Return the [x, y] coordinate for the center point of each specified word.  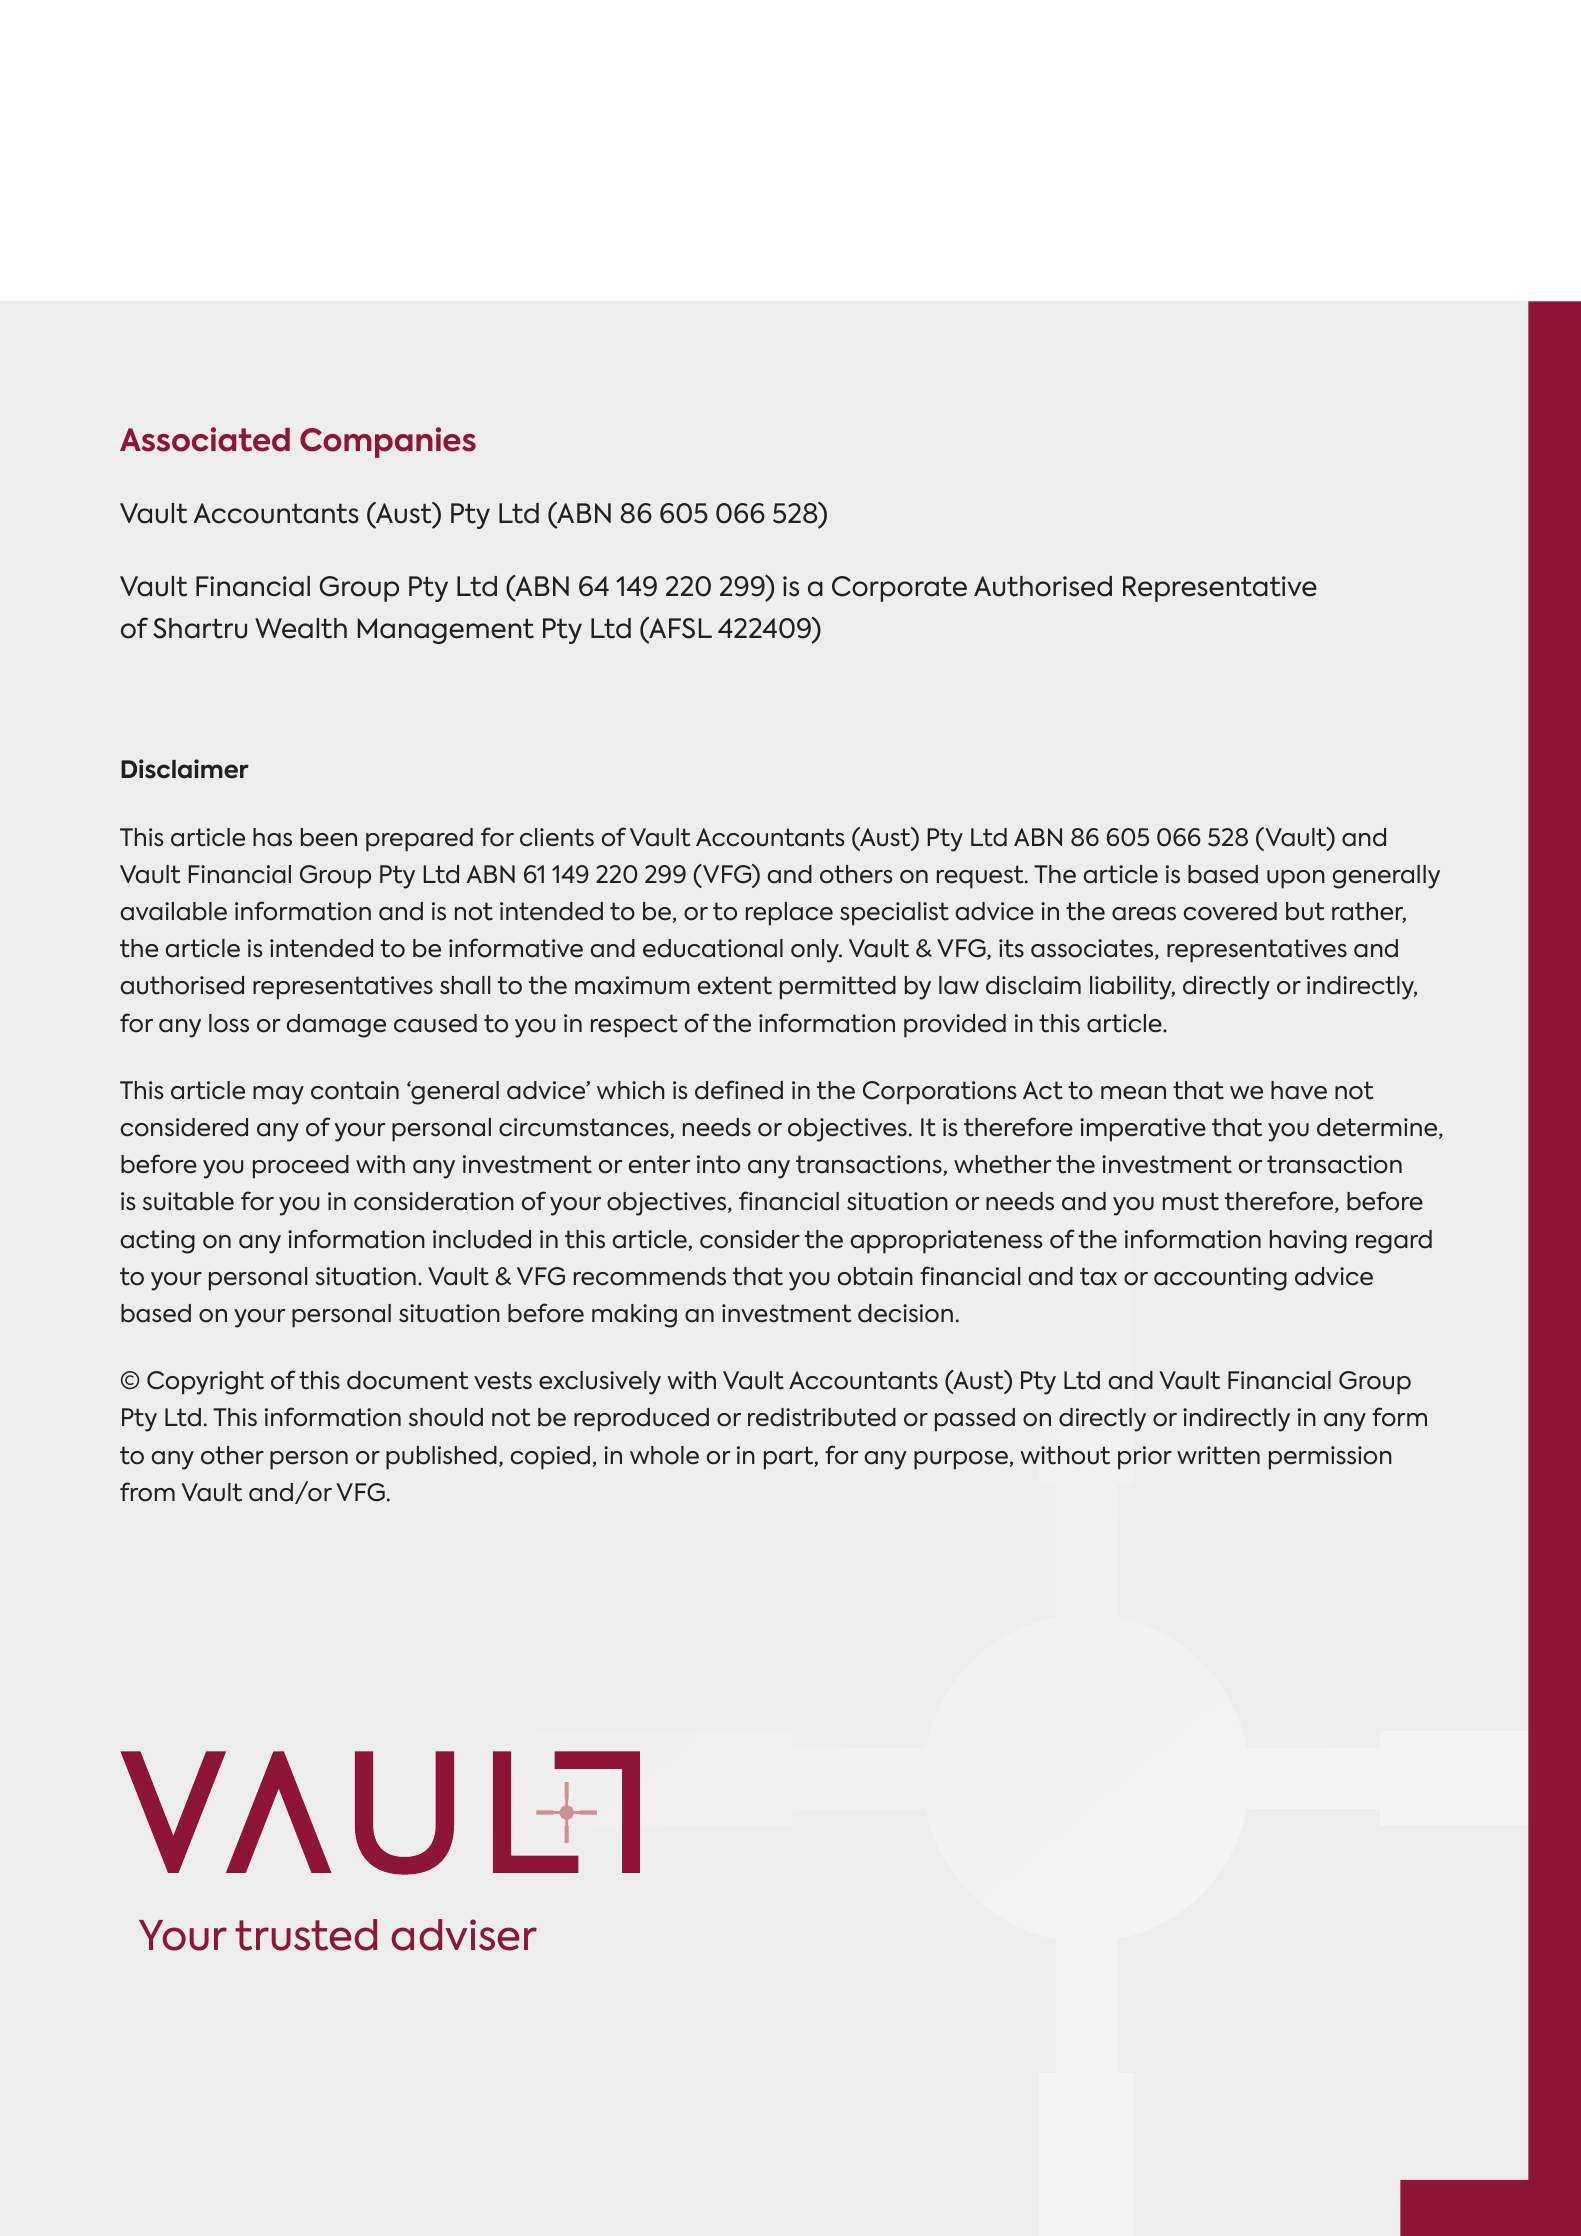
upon [1296, 879]
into [718, 1164]
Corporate [899, 589]
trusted [306, 1935]
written [1218, 1455]
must [1191, 1201]
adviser [464, 1935]
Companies [388, 442]
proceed [301, 1167]
